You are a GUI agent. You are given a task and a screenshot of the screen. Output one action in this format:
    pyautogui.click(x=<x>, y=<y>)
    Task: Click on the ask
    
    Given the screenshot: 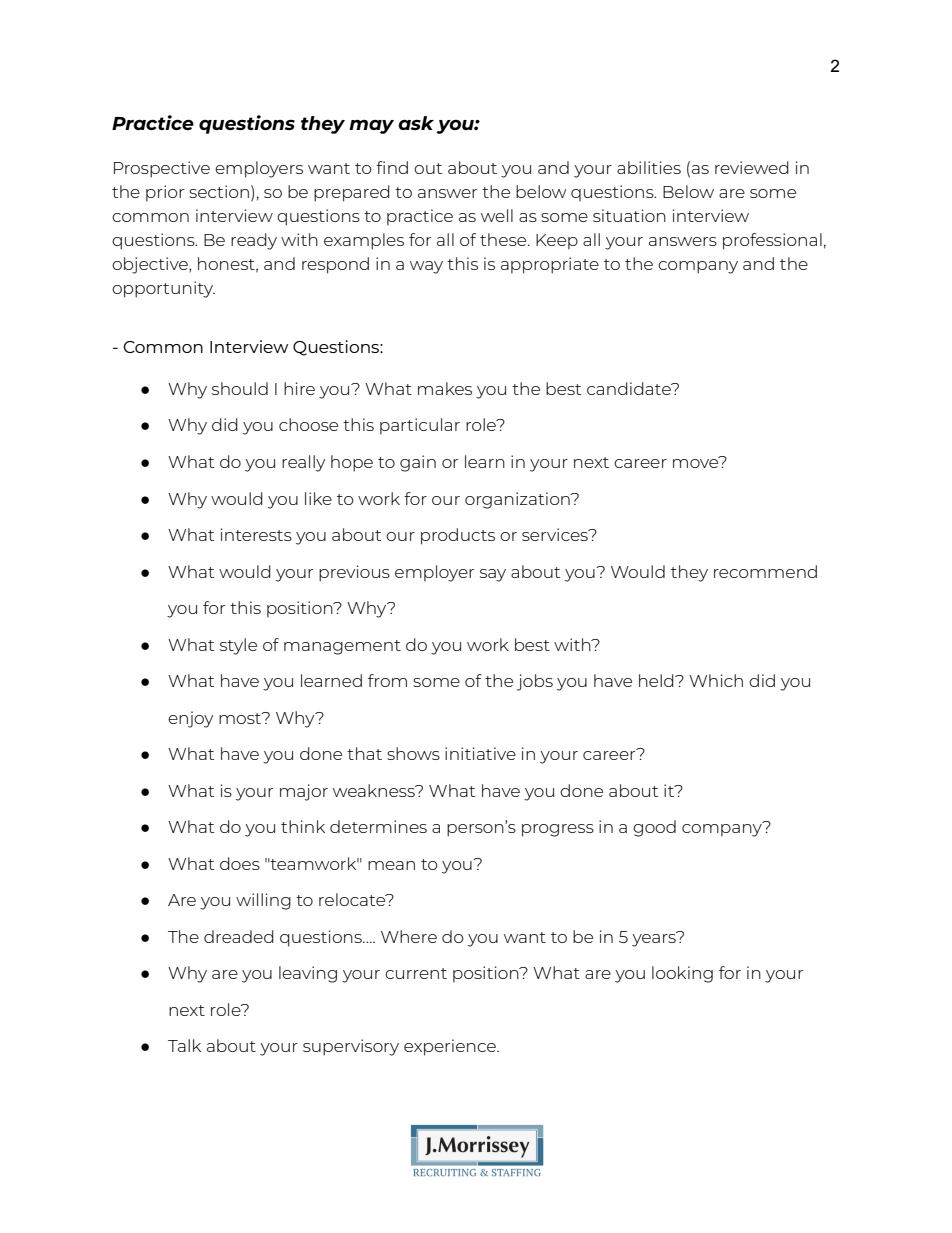 What is the action you would take?
    pyautogui.click(x=416, y=123)
